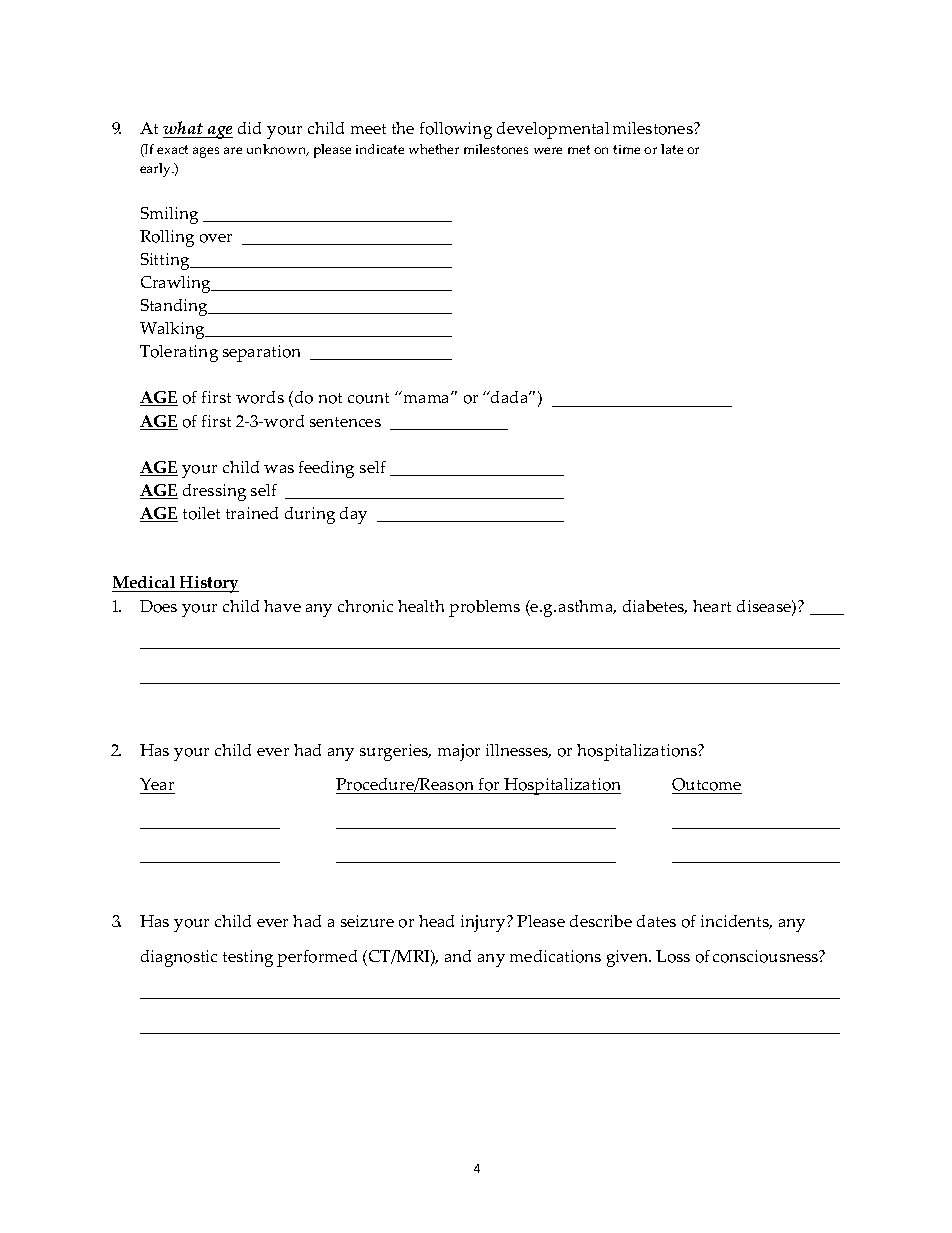  I want to click on whether, so click(434, 149).
